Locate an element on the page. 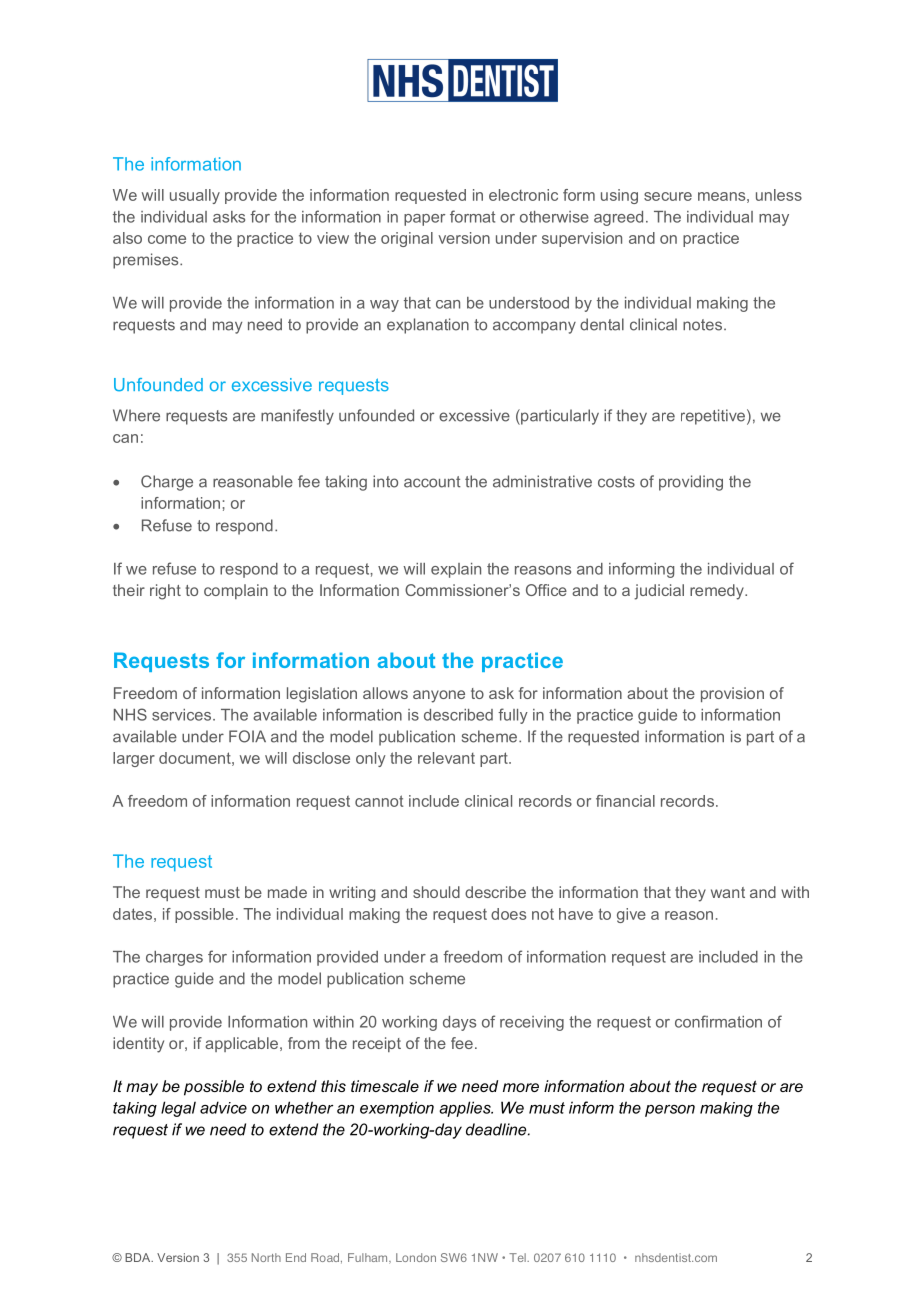  paper is located at coordinates (424, 220).
